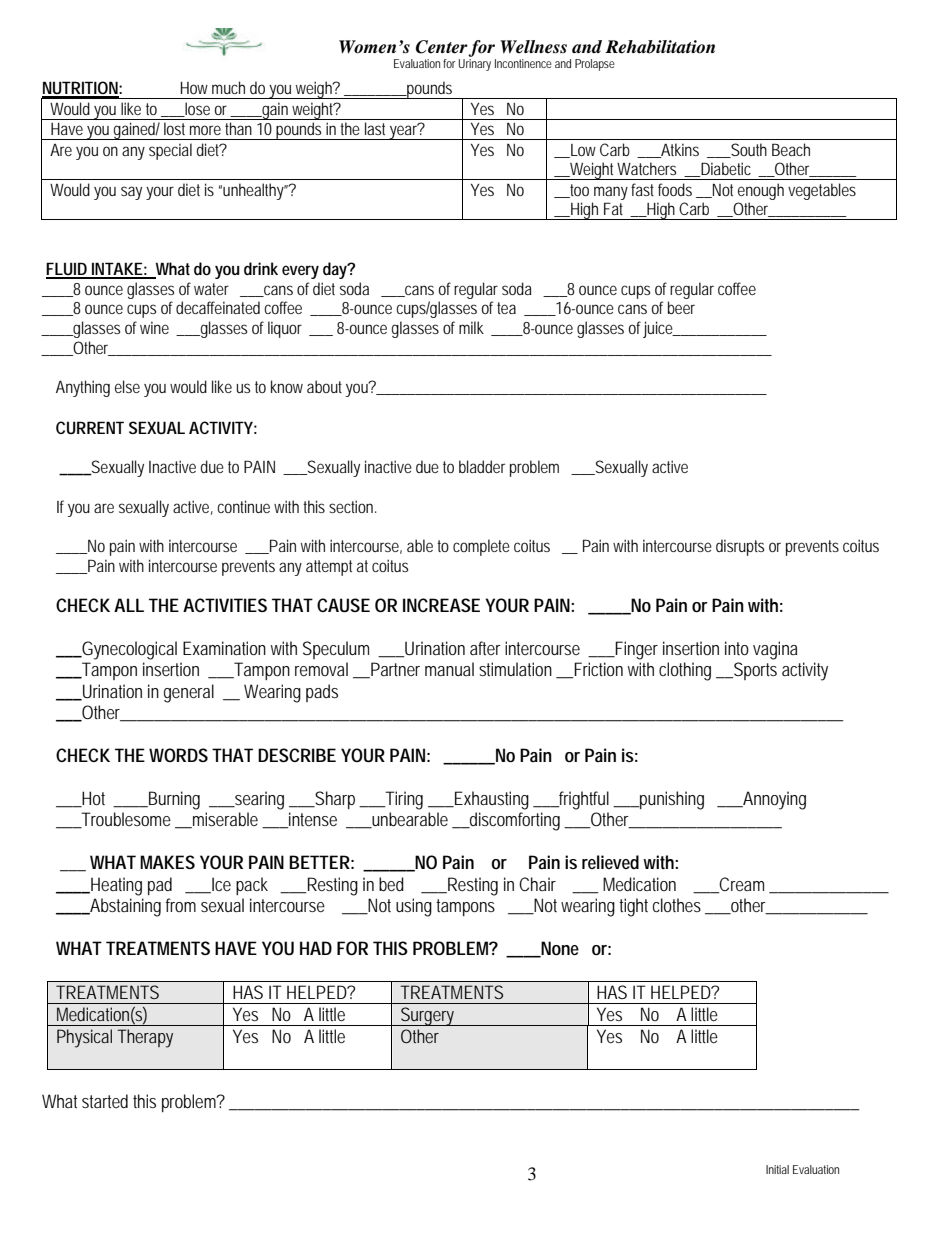 The width and height of the screenshot is (952, 1233). What do you see at coordinates (471, 327) in the screenshot?
I see `milk` at bounding box center [471, 327].
